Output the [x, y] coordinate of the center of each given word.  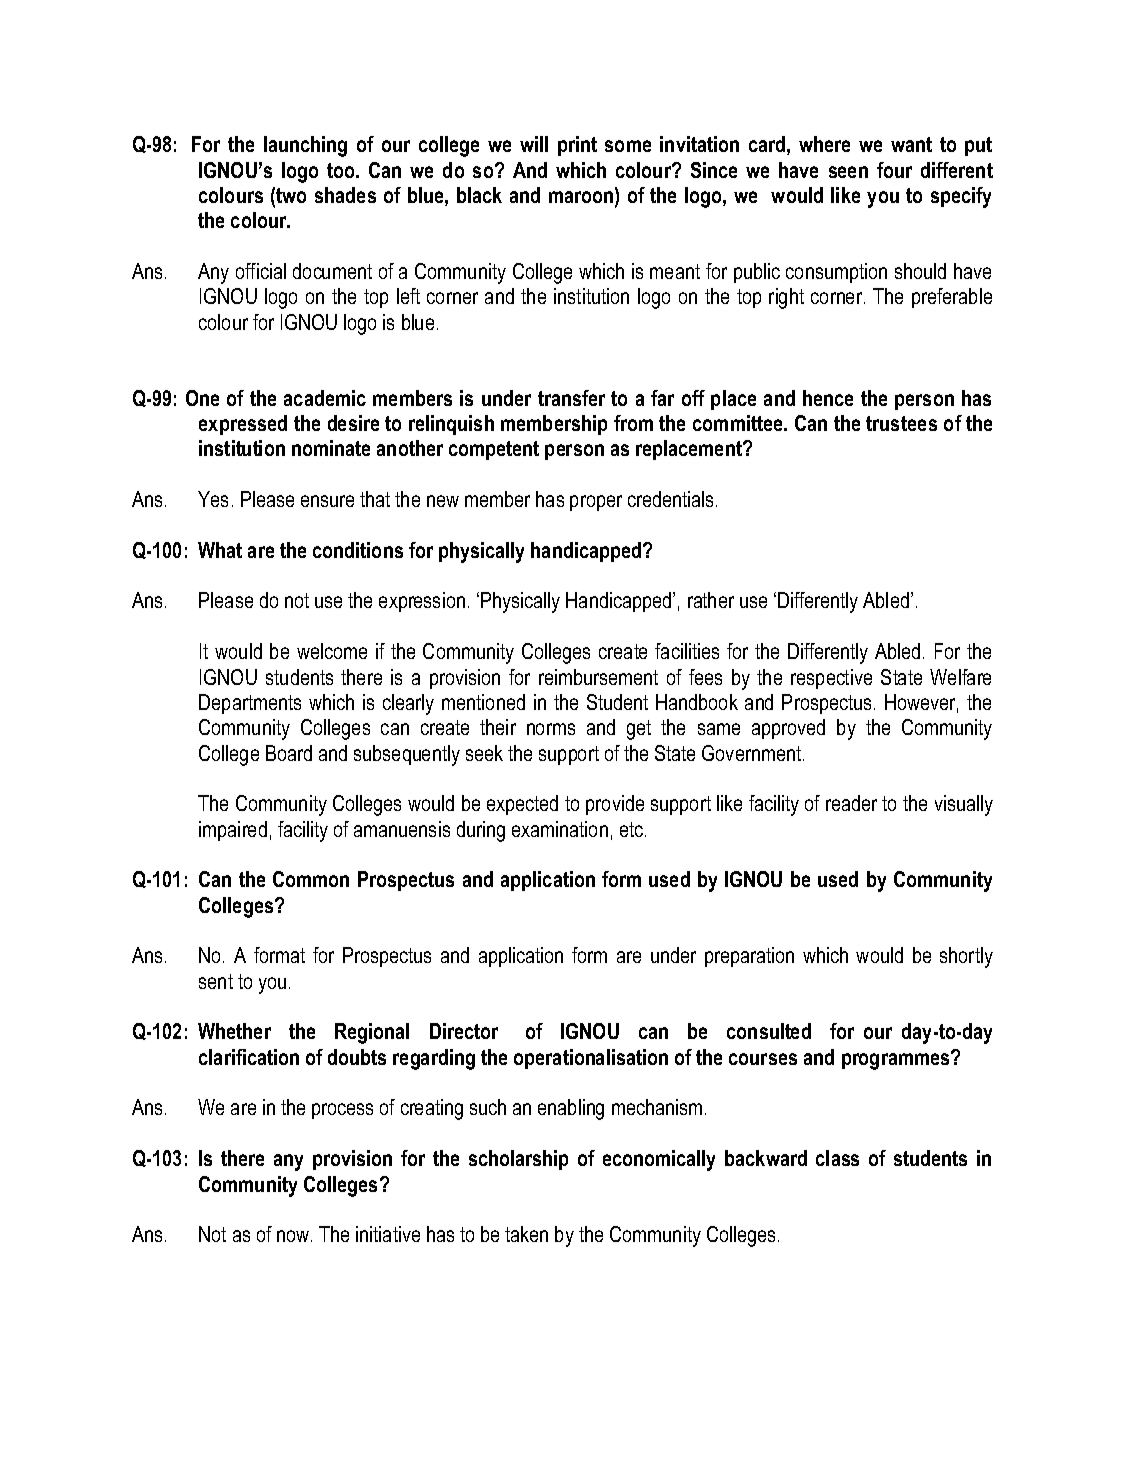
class [837, 1158]
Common [311, 879]
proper [596, 503]
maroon [582, 197]
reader [851, 803]
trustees [901, 423]
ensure [327, 501]
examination [560, 829]
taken [526, 1234]
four [894, 170]
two [291, 195]
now [294, 1236]
